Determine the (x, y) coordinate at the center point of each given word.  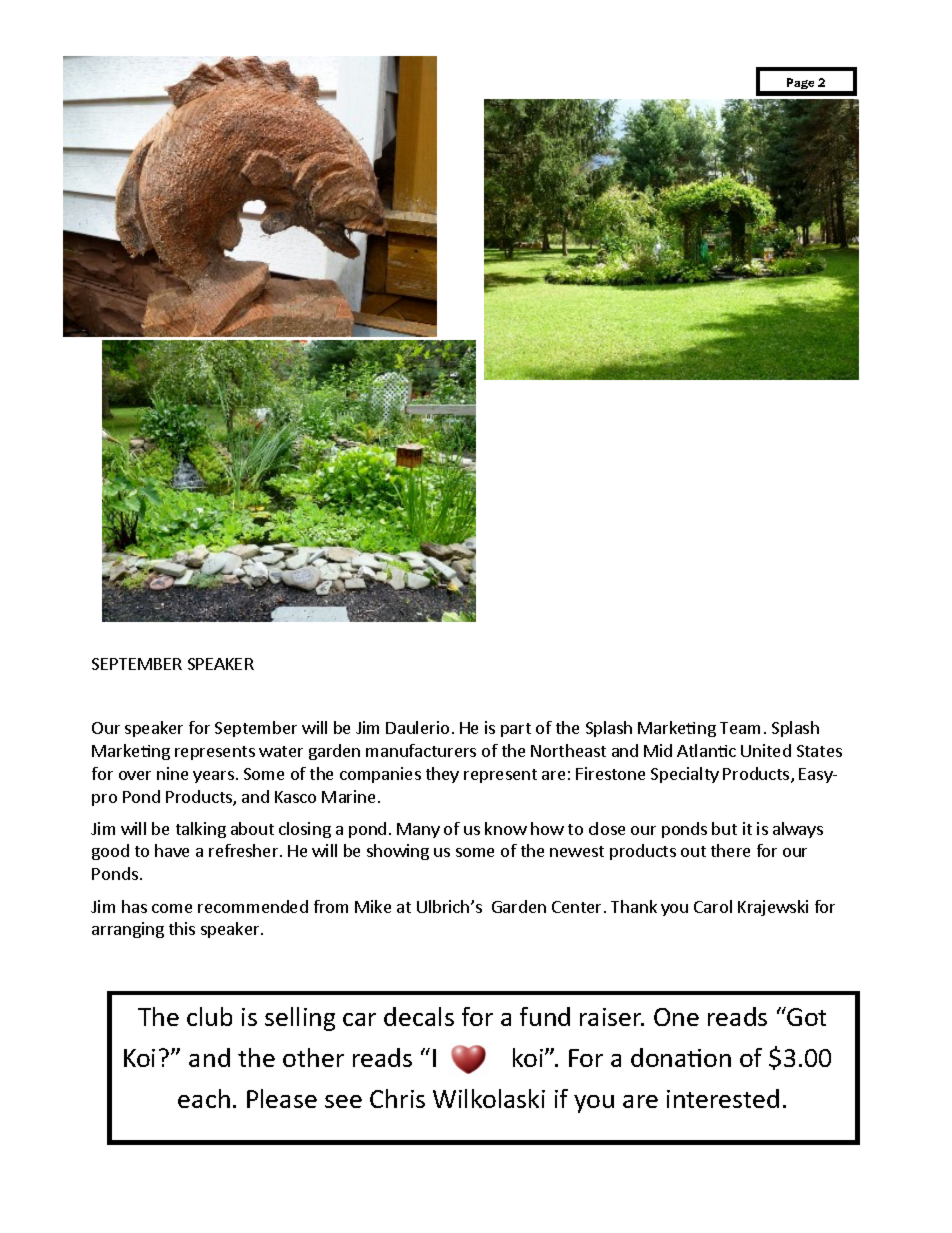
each (204, 1098)
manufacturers (421, 750)
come (172, 908)
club (209, 1016)
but (724, 828)
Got (805, 1016)
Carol (713, 906)
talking (201, 830)
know (506, 828)
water (281, 751)
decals (419, 1016)
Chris (397, 1098)
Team (740, 728)
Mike (373, 906)
